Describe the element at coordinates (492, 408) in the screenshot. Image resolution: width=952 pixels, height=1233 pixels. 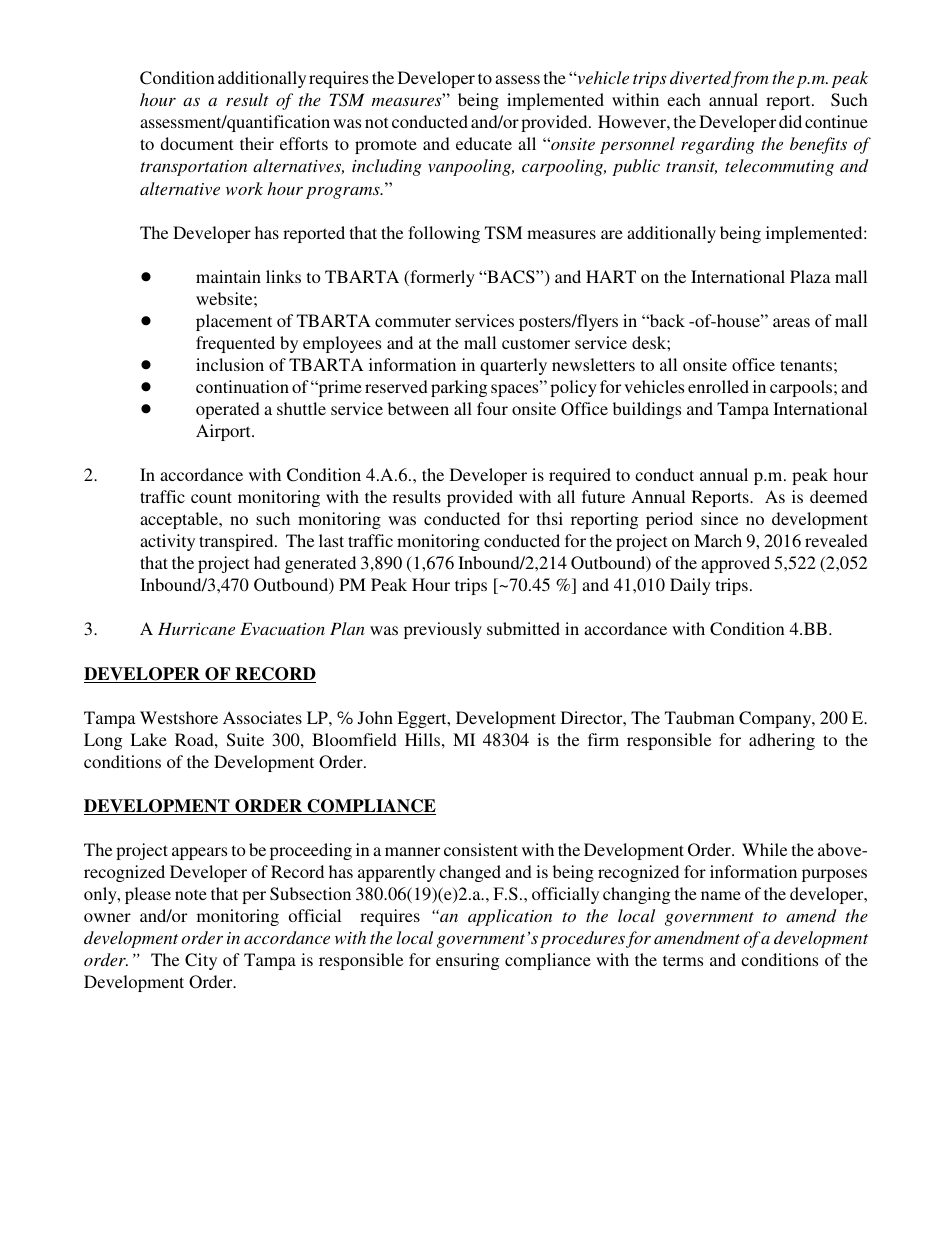
I see `four` at that location.
